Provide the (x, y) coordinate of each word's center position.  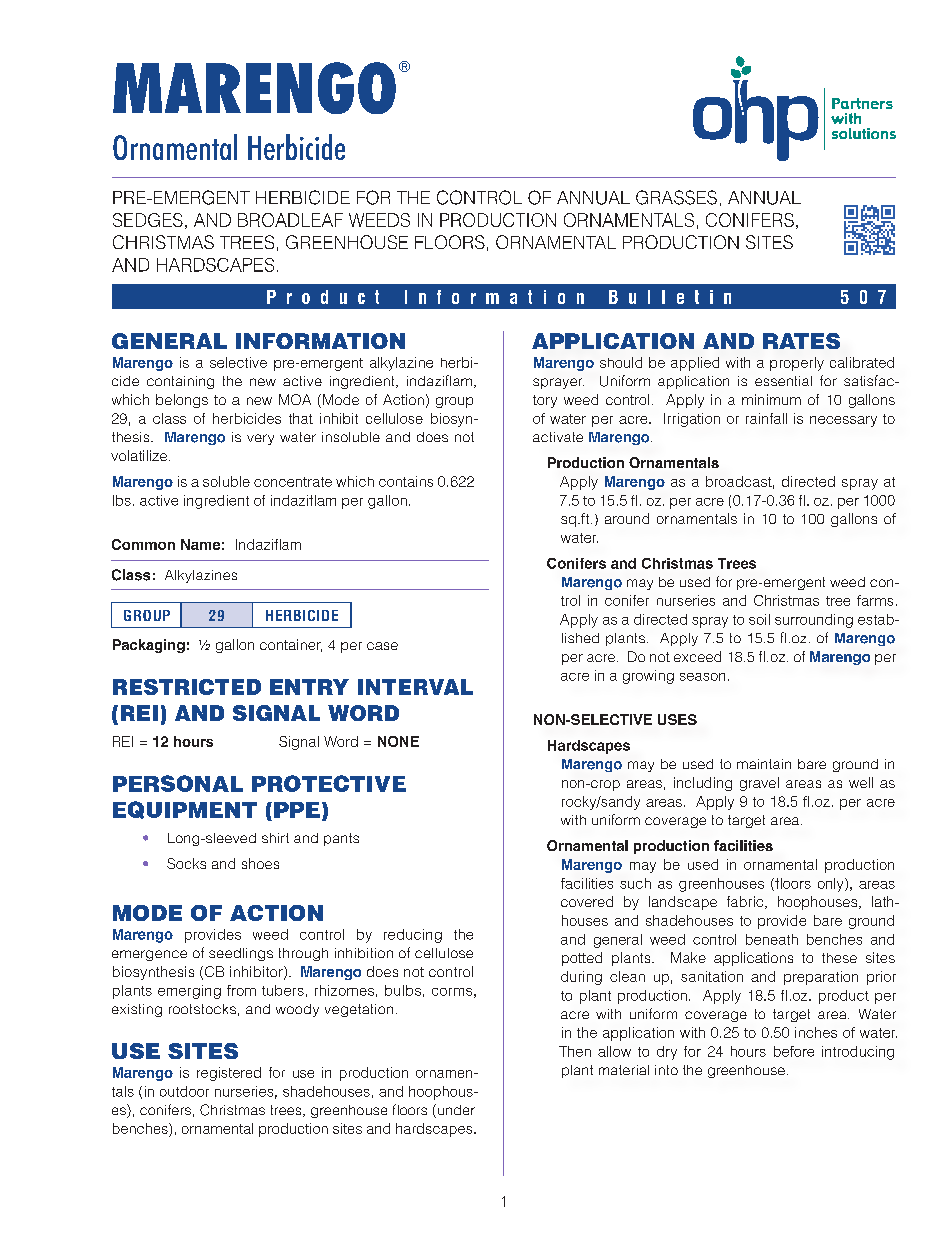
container (291, 645)
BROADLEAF (290, 220)
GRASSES (676, 197)
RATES (801, 341)
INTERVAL (415, 687)
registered (229, 1074)
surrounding (814, 621)
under (455, 1111)
